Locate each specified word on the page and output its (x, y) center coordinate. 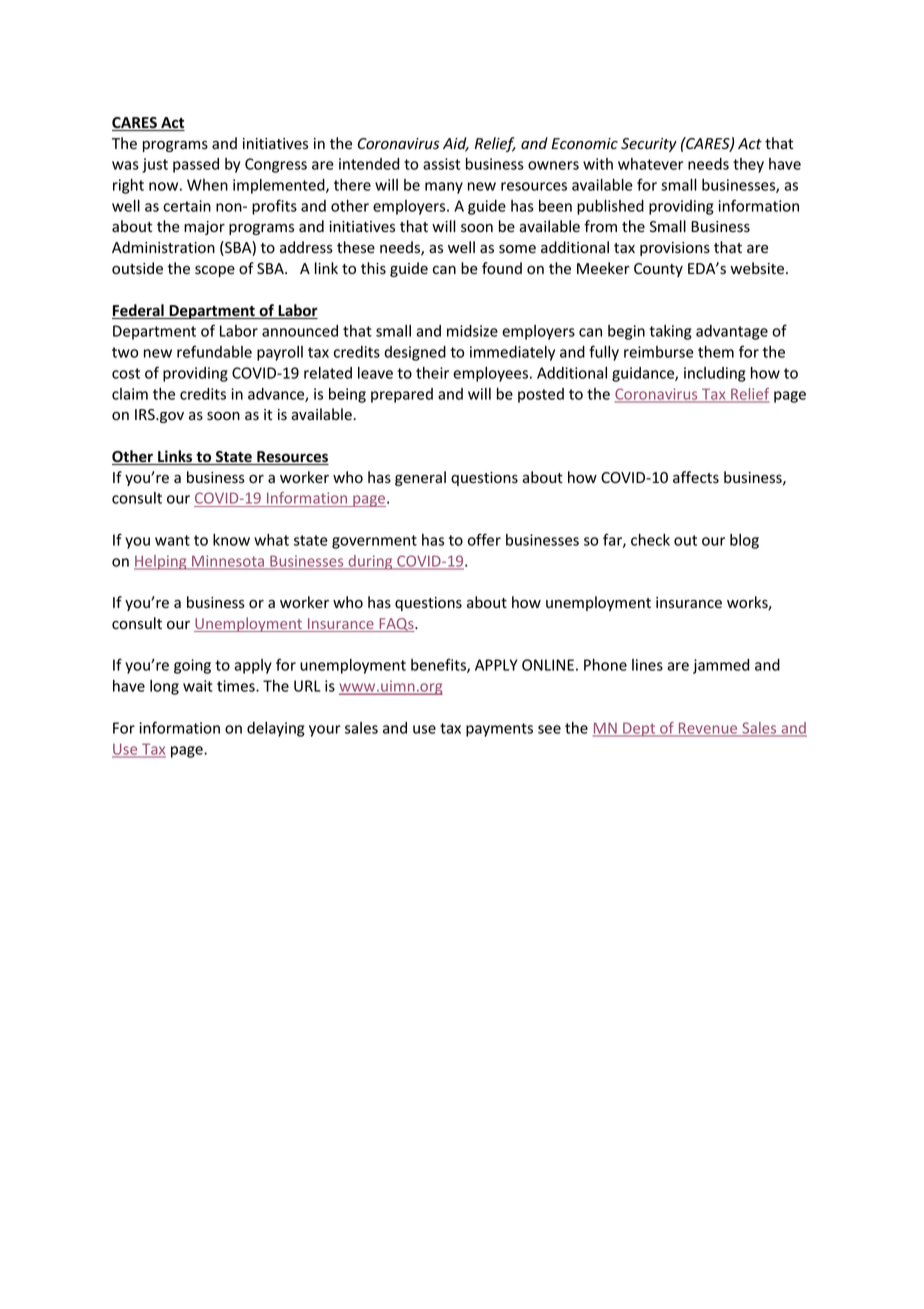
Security (649, 145)
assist (441, 164)
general (420, 478)
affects (696, 477)
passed (196, 165)
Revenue (708, 729)
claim (130, 394)
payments (499, 730)
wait (198, 686)
